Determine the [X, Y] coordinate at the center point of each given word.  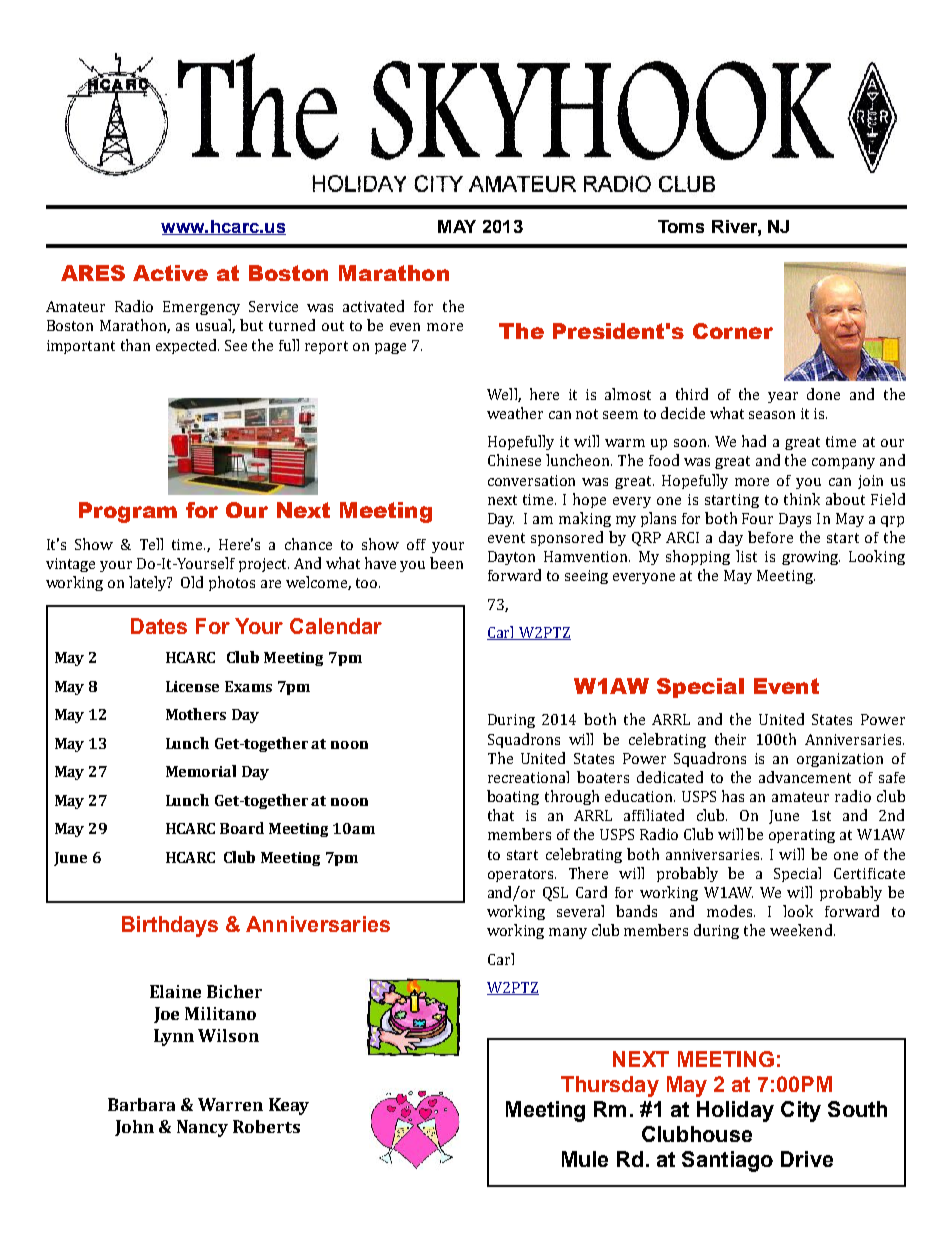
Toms [681, 226]
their [730, 739]
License [192, 686]
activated [373, 306]
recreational [528, 777]
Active [170, 273]
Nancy [202, 1128]
